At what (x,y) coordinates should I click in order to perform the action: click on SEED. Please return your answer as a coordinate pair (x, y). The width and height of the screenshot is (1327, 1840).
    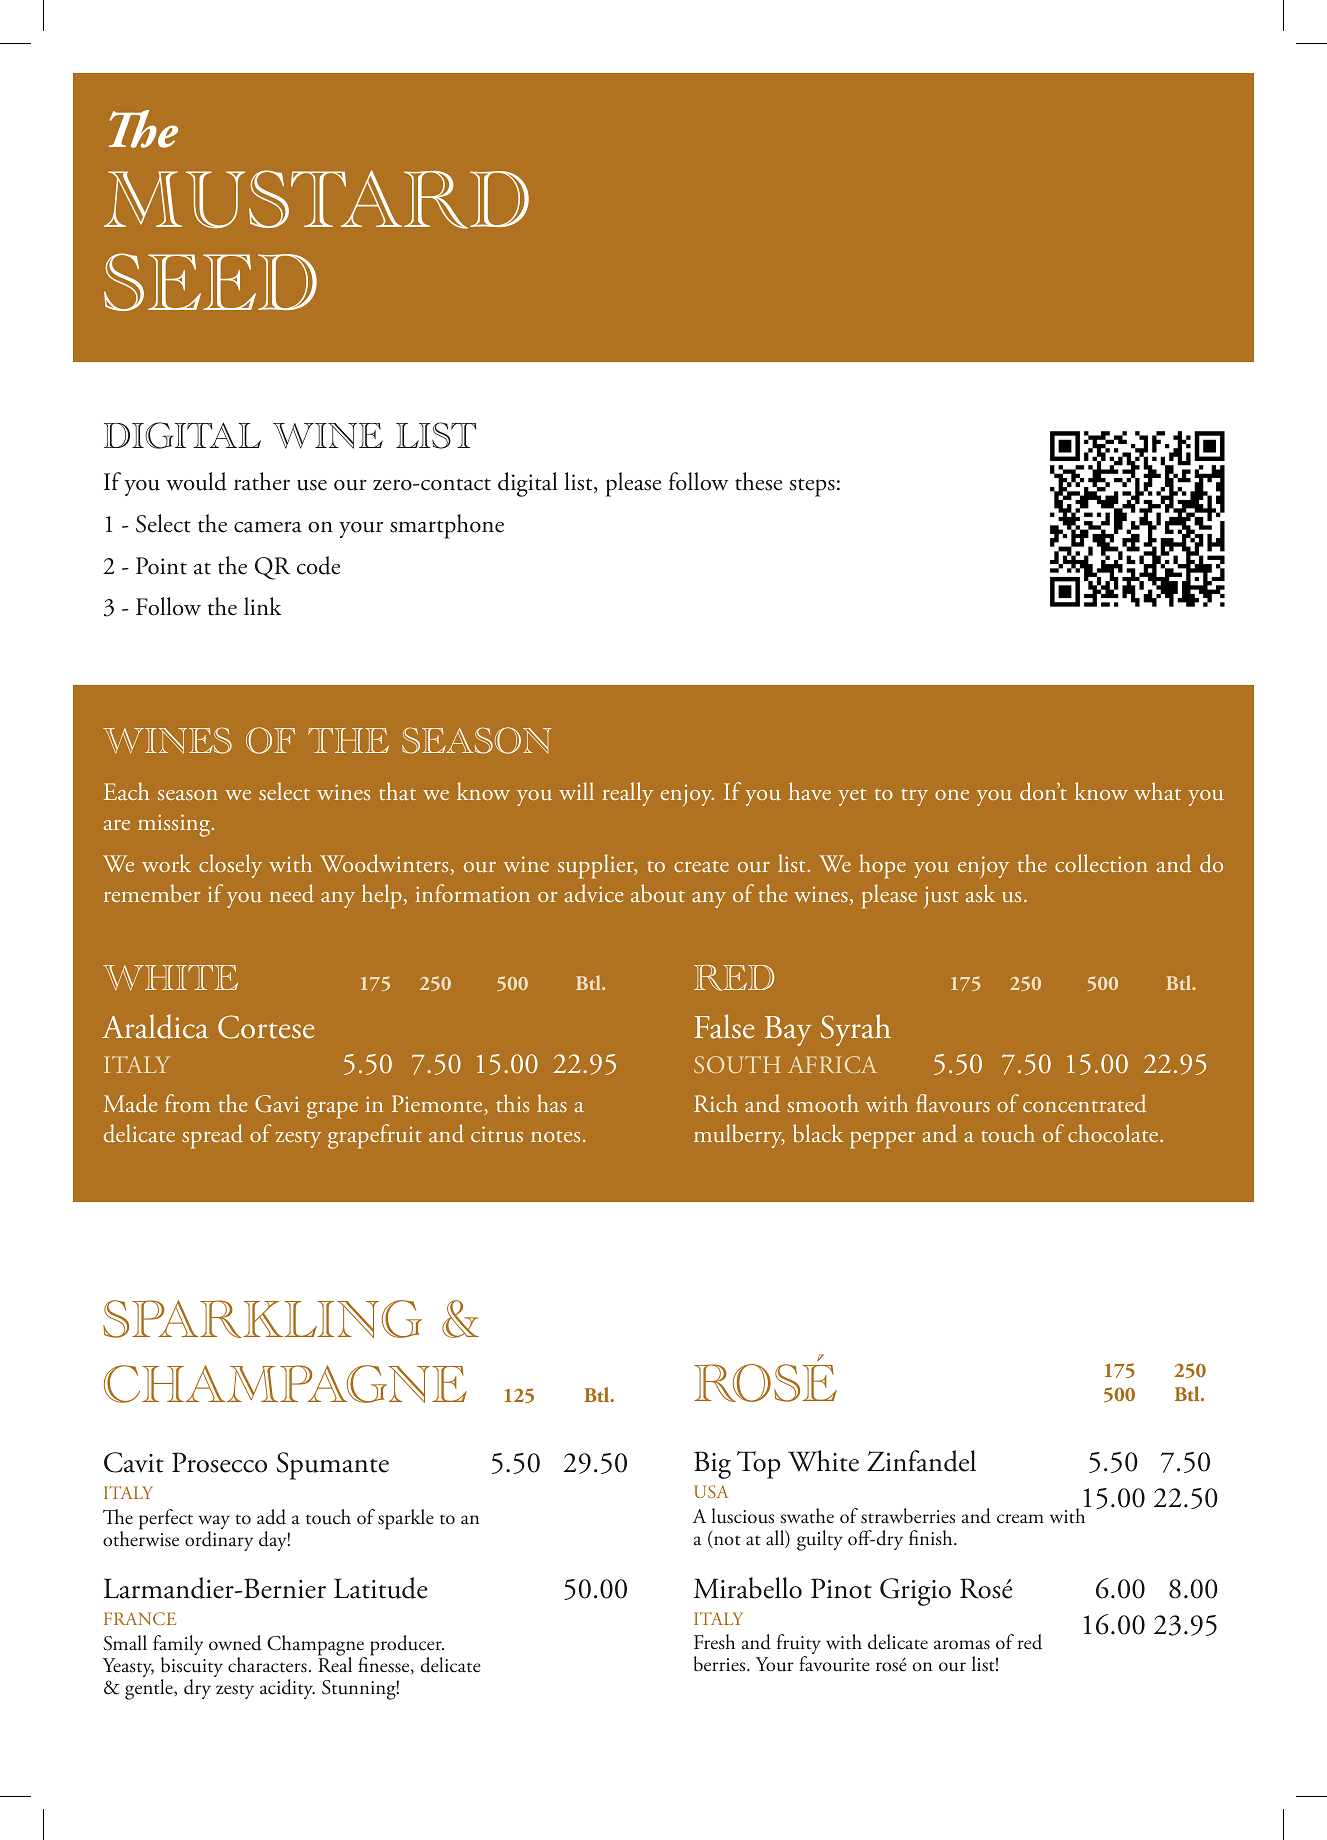
    Looking at the image, I should click on (210, 282).
